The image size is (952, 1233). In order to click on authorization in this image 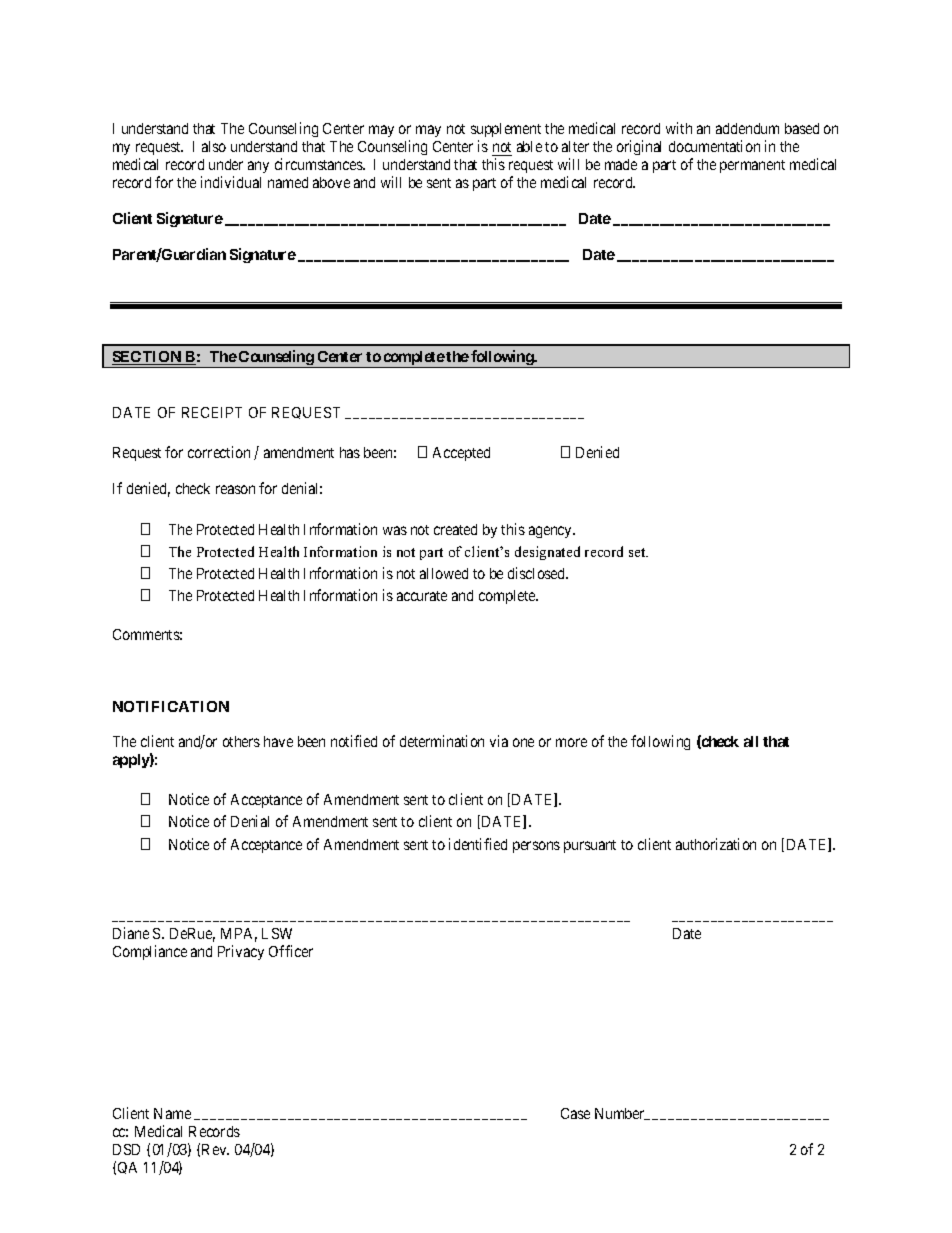, I will do `click(716, 844)`.
